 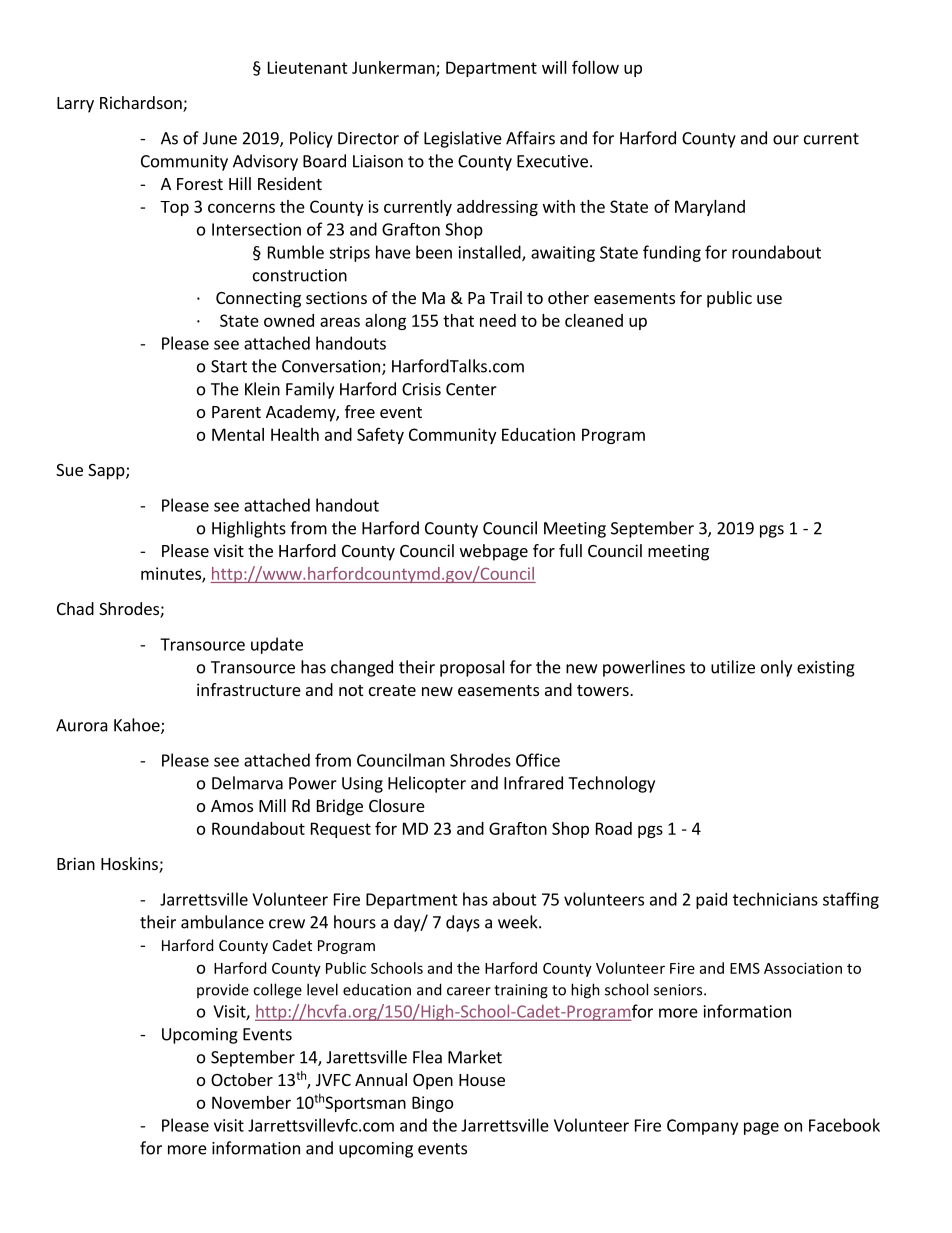 I want to click on Legislative, so click(x=463, y=139).
